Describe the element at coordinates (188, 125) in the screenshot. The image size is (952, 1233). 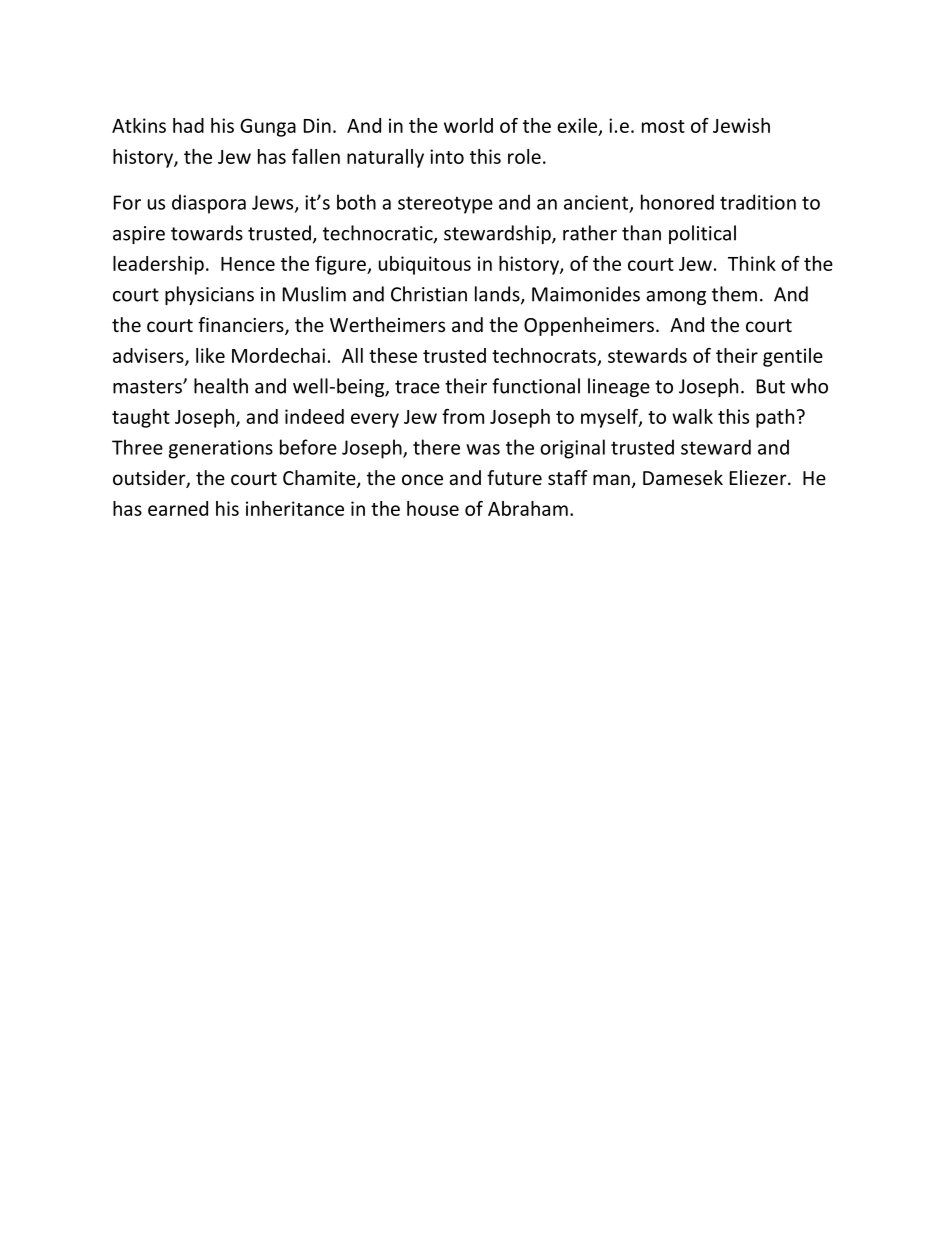
I see `had` at that location.
